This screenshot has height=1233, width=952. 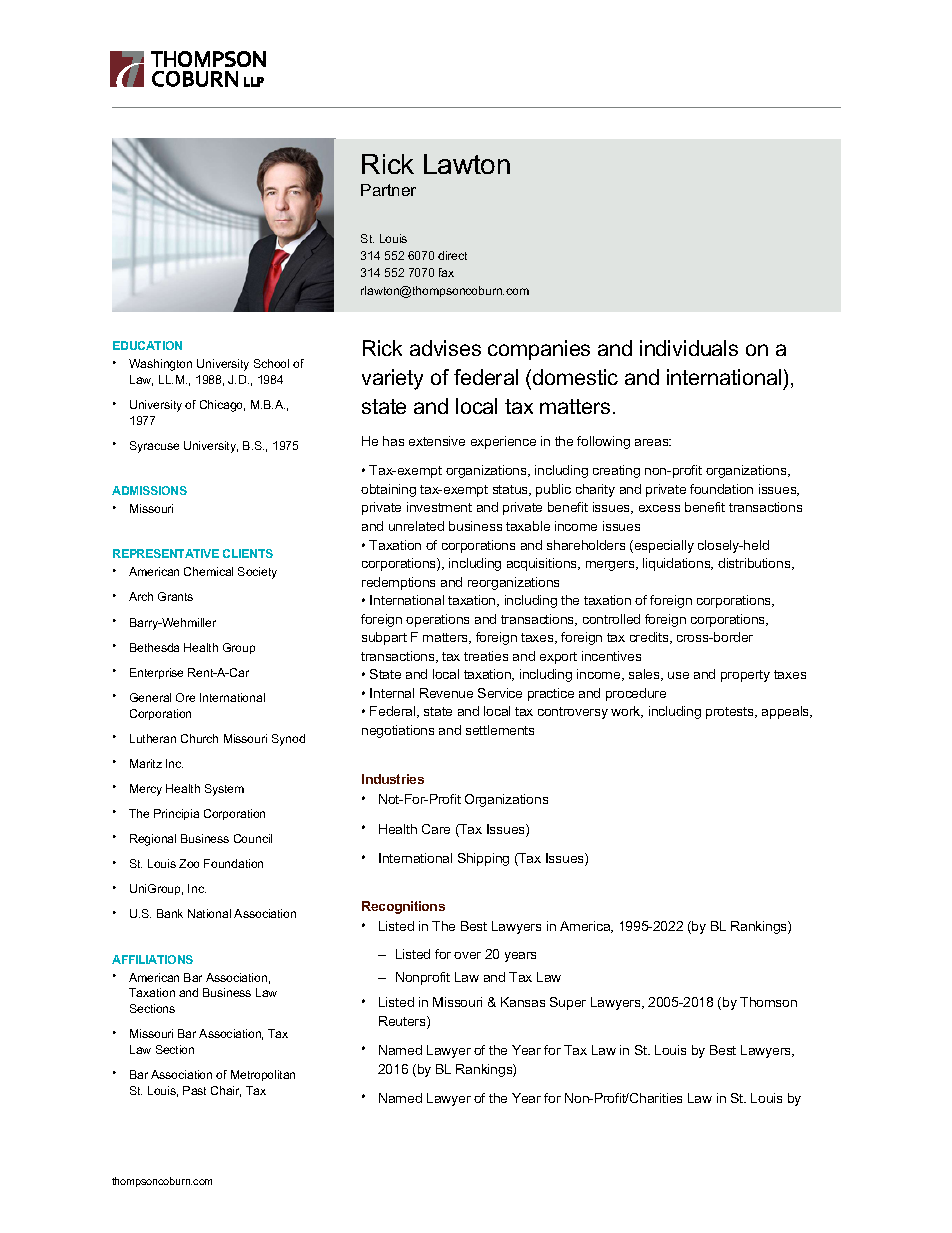 I want to click on credits, so click(x=650, y=638).
